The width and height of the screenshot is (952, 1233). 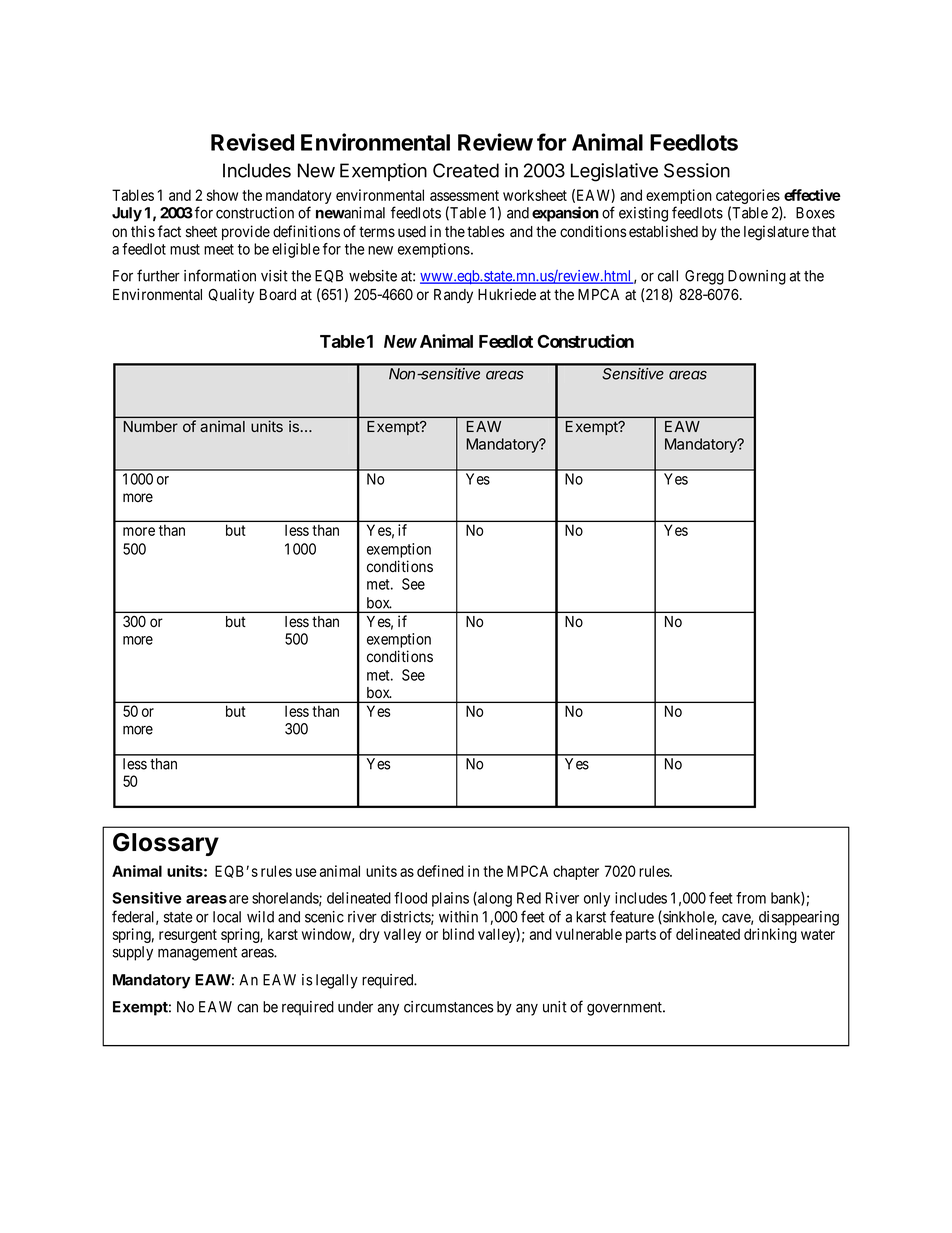 I want to click on drinking, so click(x=770, y=935).
